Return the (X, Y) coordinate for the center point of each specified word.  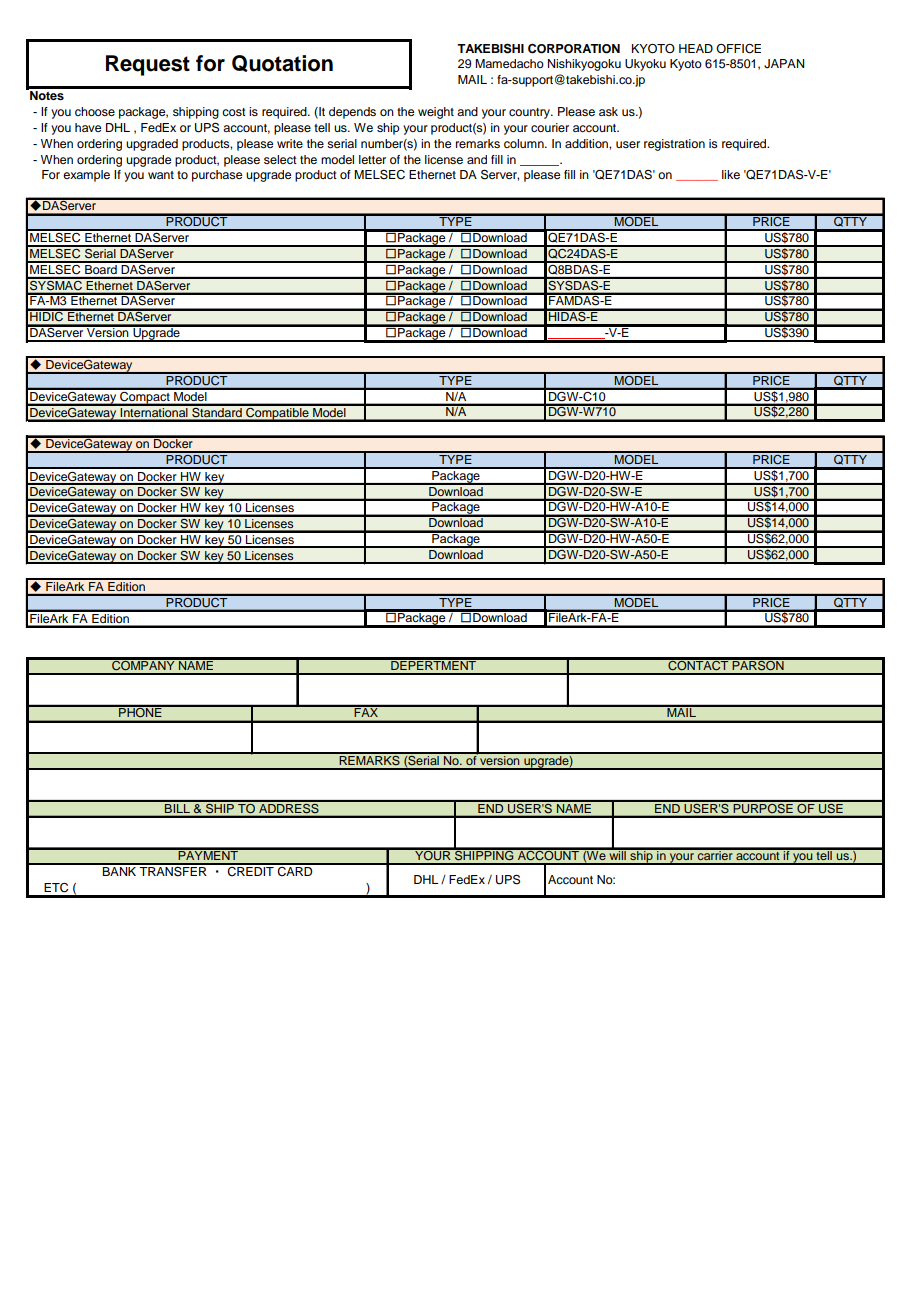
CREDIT (251, 870)
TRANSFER (173, 870)
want (161, 175)
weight (436, 113)
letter (372, 159)
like (731, 174)
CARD (295, 870)
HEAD (696, 48)
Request (148, 65)
